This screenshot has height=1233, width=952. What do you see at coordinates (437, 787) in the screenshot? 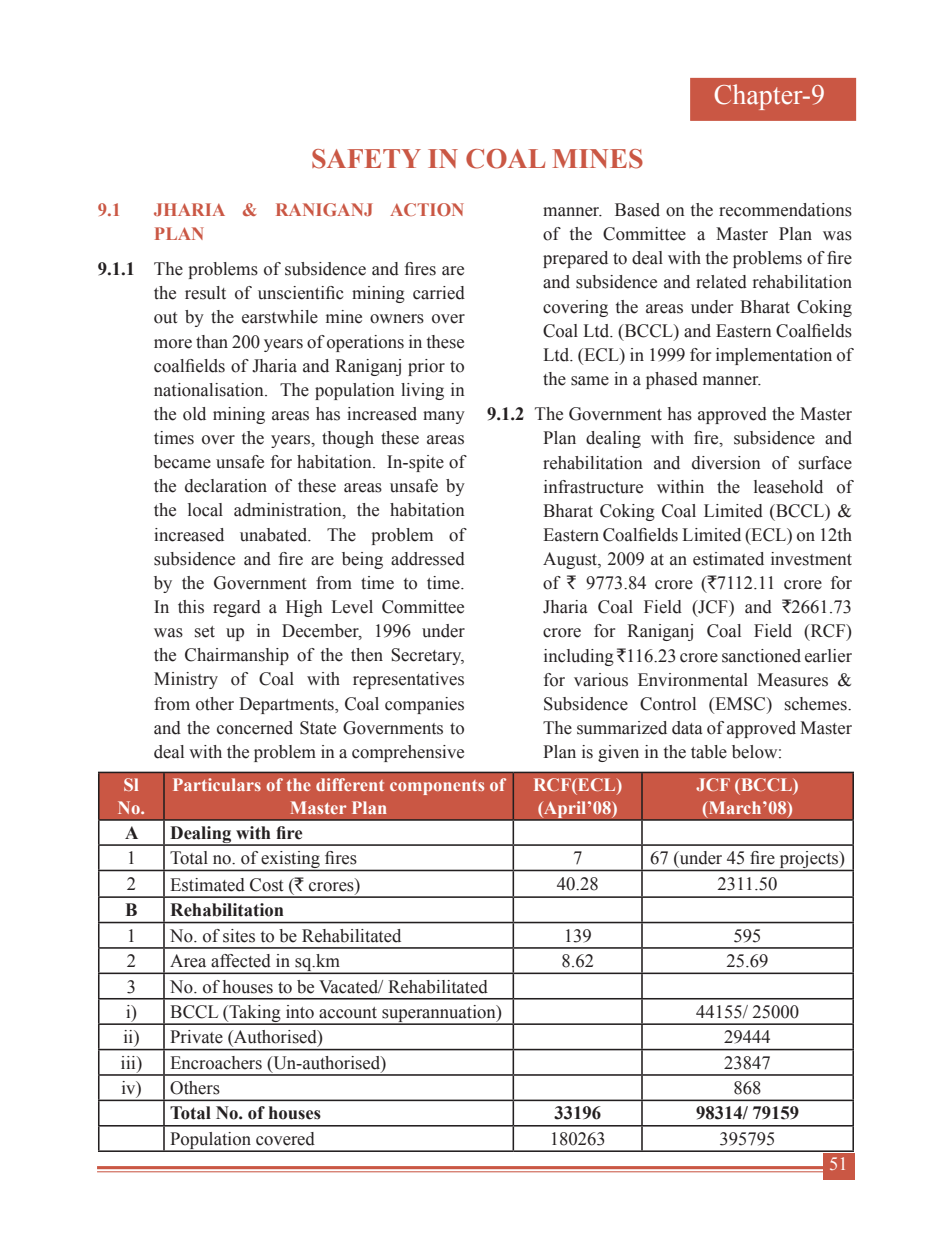
I see `components` at bounding box center [437, 787].
